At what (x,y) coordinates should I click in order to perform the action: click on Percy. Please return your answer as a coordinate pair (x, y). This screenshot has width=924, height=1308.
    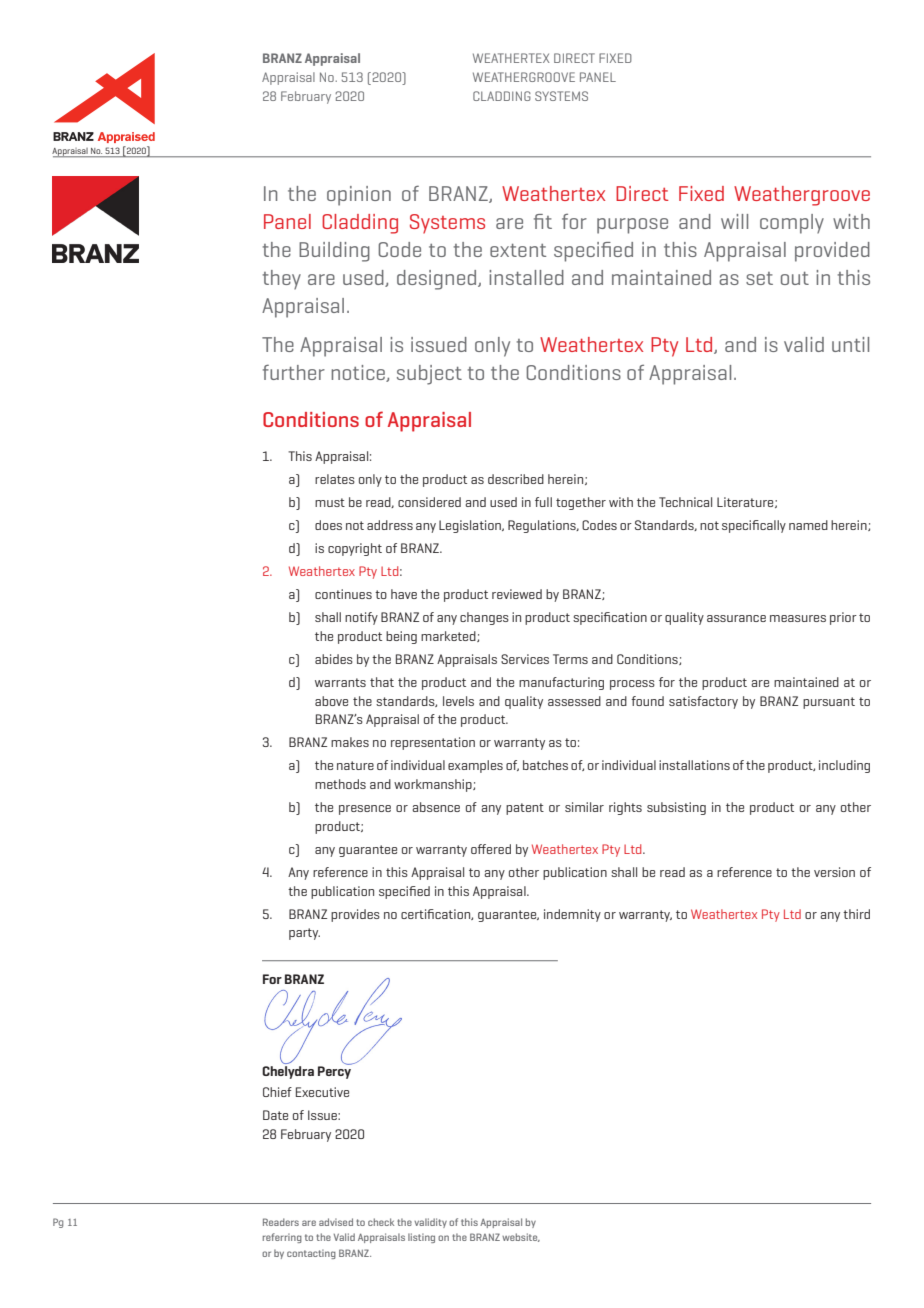
    Looking at the image, I should click on (335, 1071).
